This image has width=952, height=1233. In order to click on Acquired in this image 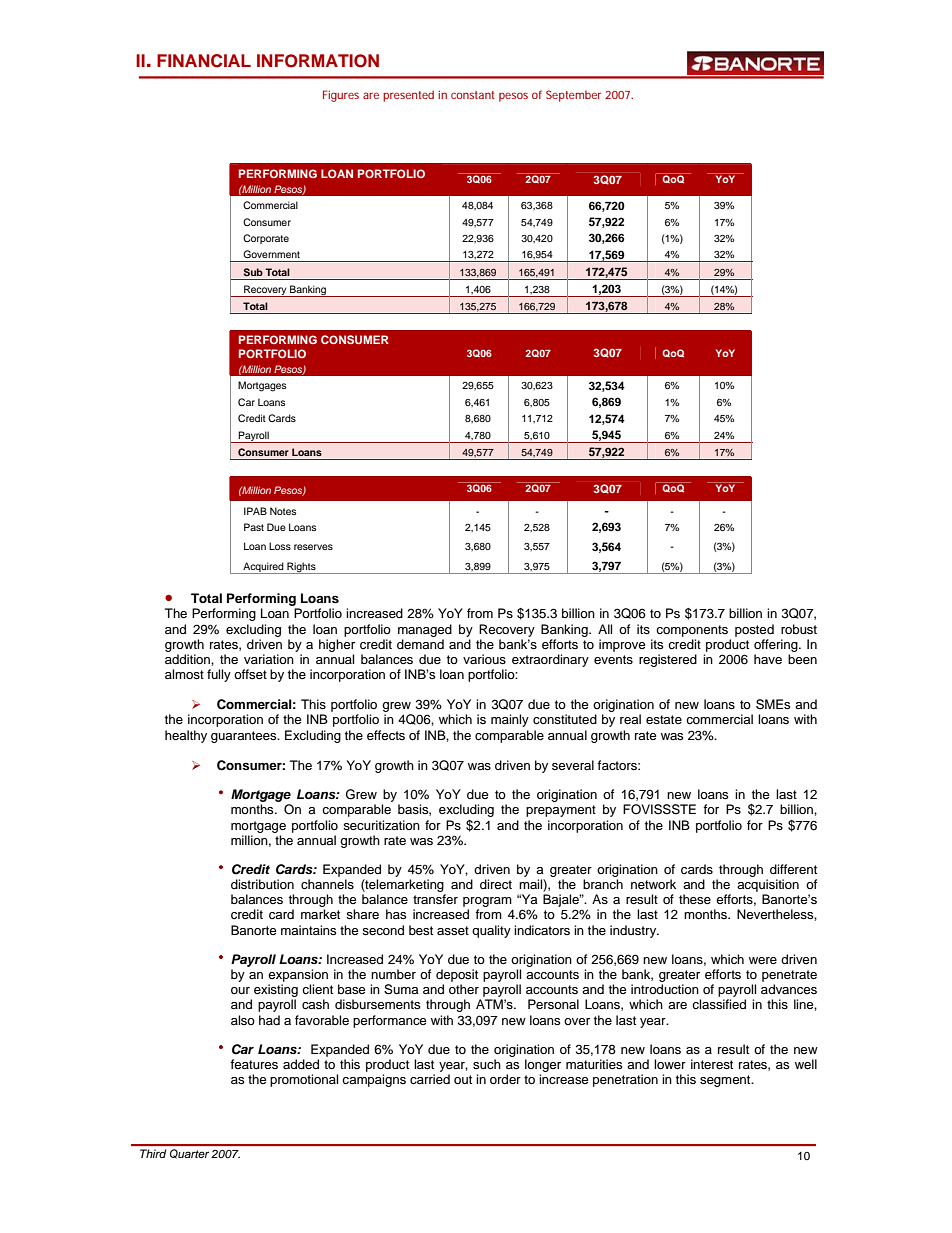, I will do `click(263, 568)`.
